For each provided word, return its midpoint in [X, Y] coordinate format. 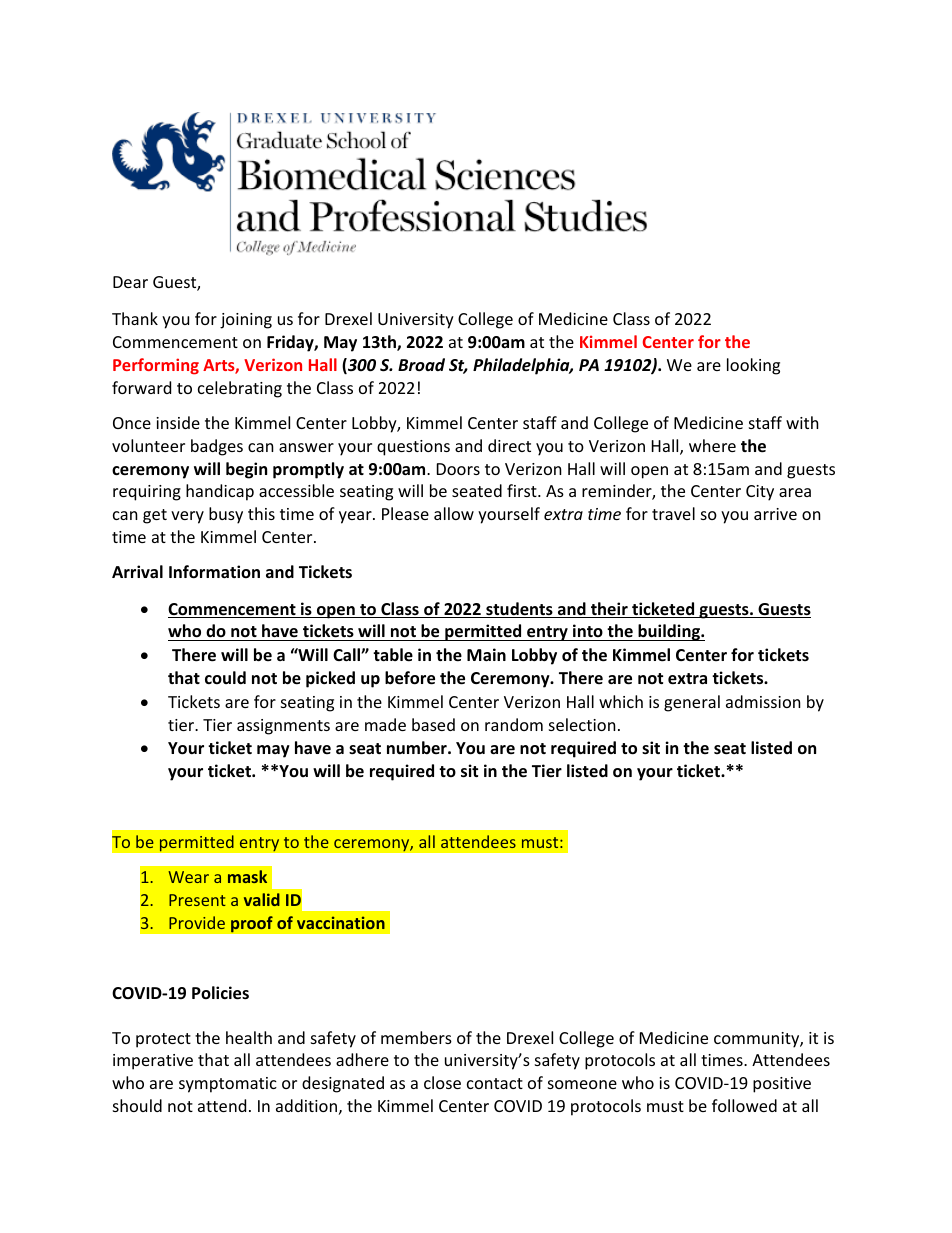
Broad [421, 364]
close [442, 1082]
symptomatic [228, 1085]
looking [753, 366]
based [433, 724]
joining [246, 321]
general [692, 703]
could [225, 677]
